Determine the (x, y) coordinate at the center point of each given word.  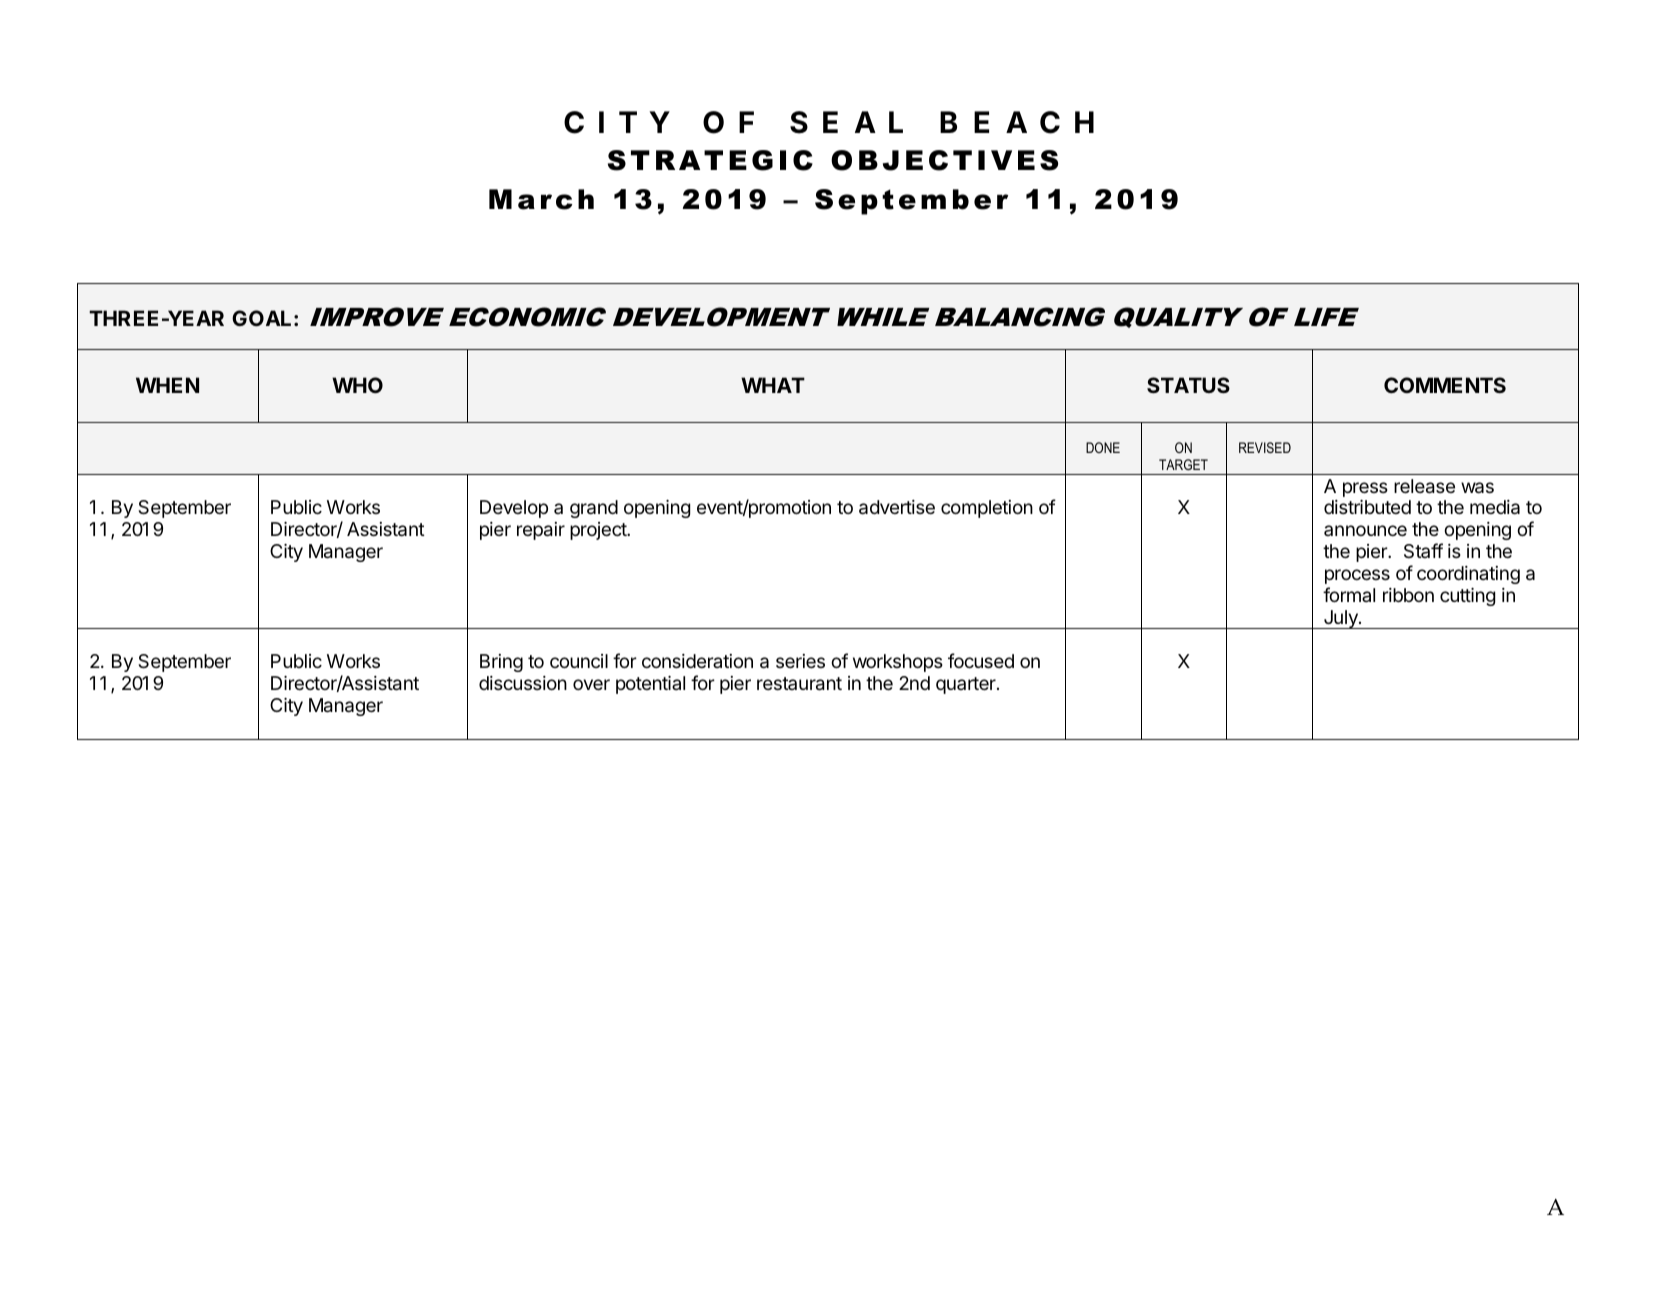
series (800, 661)
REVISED (1265, 447)
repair (541, 531)
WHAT (773, 385)
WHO (357, 385)
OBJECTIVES (944, 160)
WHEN (167, 385)
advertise (897, 507)
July (1340, 619)
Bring (501, 663)
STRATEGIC (710, 160)
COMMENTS (1445, 385)
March (541, 199)
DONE (1103, 447)
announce (1365, 530)
